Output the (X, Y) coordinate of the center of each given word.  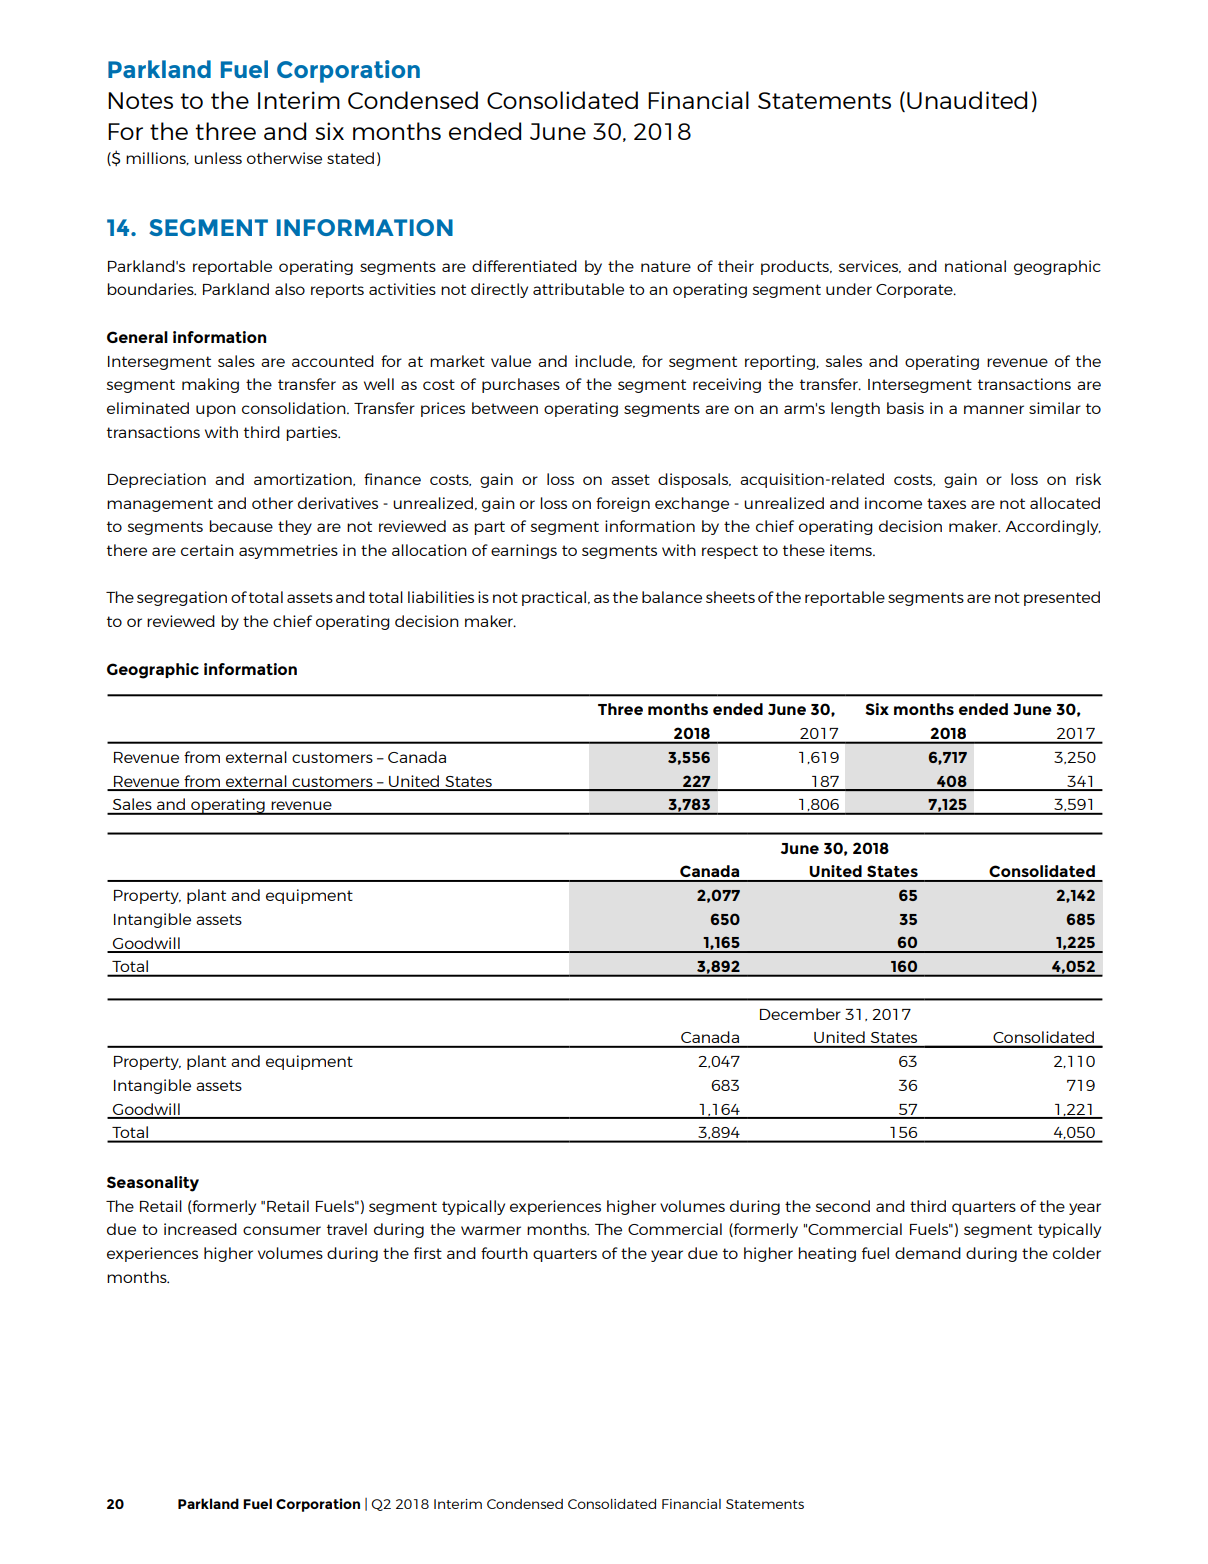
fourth (504, 1253)
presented (1062, 598)
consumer (282, 1230)
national (975, 266)
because (241, 526)
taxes (946, 503)
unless (218, 158)
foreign (623, 504)
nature (666, 266)
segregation (182, 598)
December (800, 1014)
